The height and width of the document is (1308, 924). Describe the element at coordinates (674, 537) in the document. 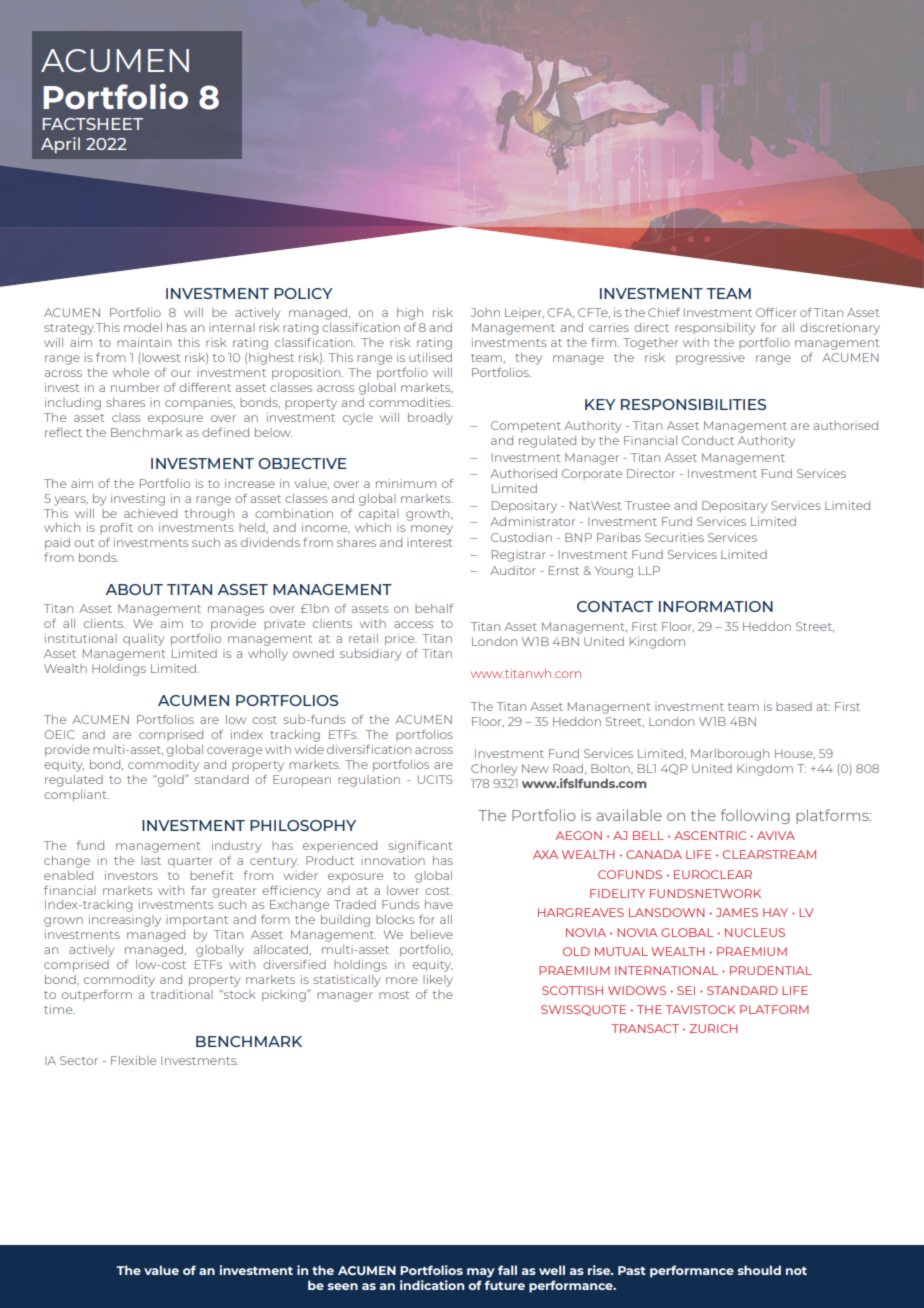

I see `Securities` at that location.
